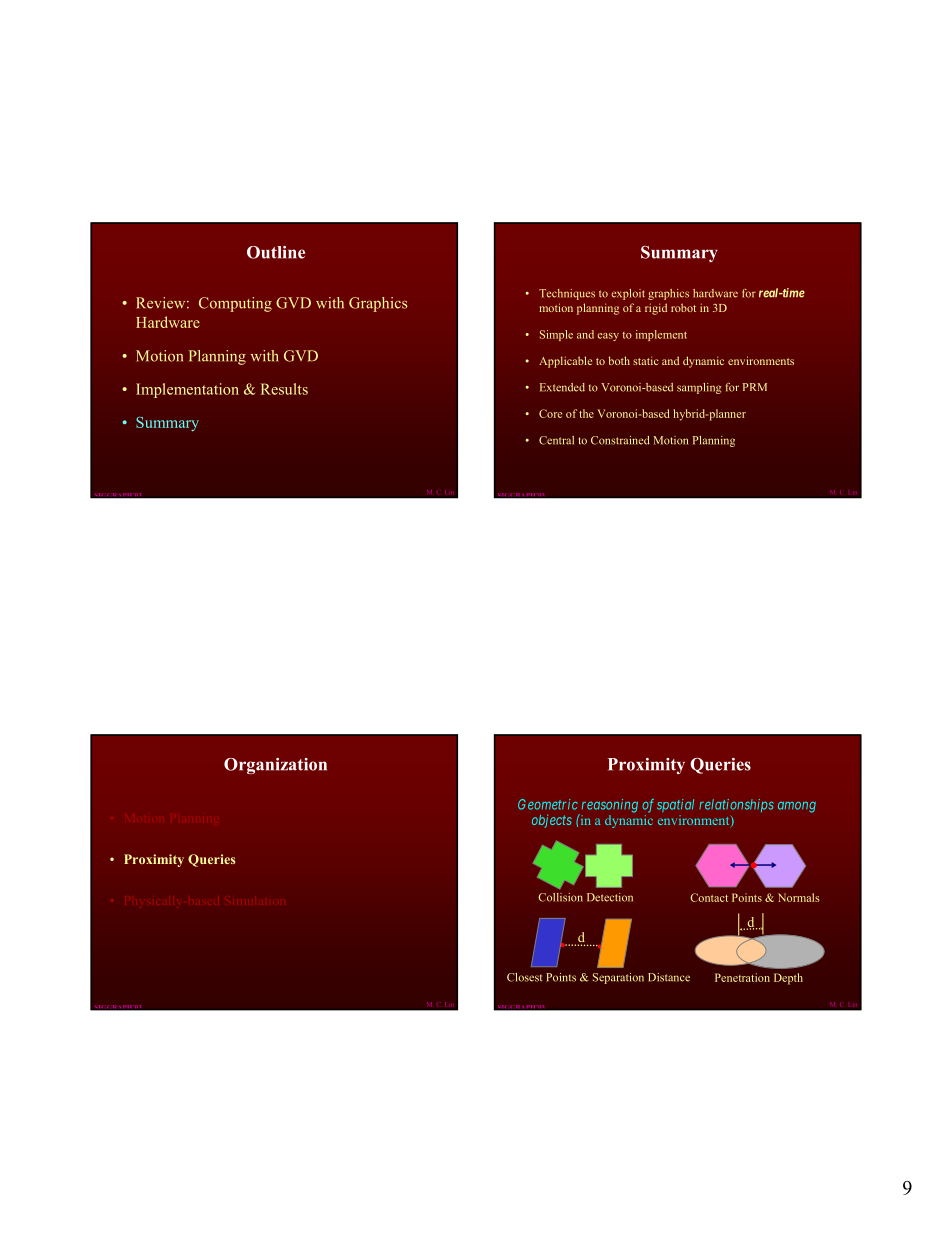 The image size is (952, 1233). I want to click on Outline, so click(276, 252).
